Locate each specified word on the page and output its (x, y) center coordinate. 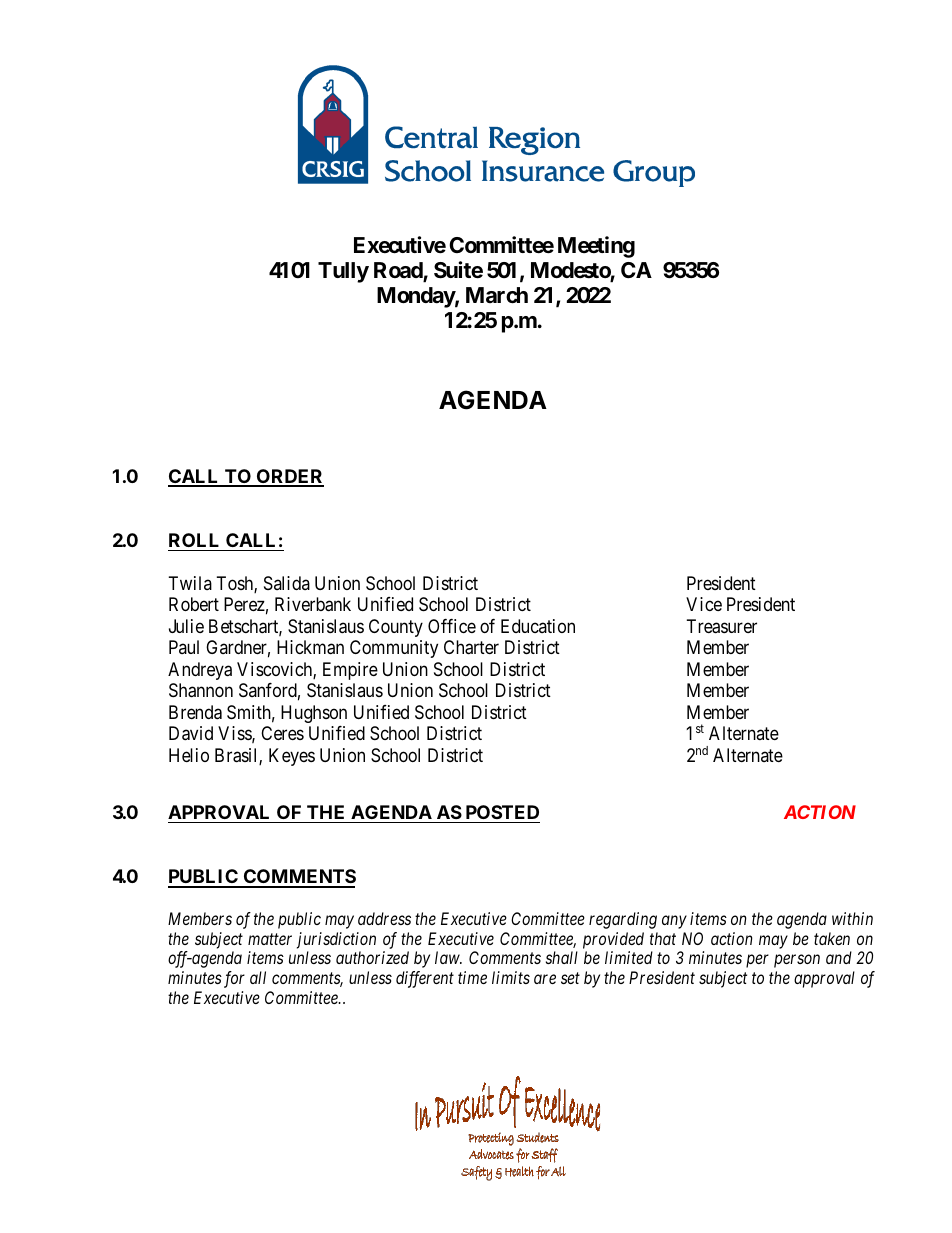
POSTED (502, 812)
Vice (704, 604)
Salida (287, 583)
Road (399, 271)
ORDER (289, 477)
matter (270, 939)
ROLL (194, 540)
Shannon (201, 690)
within (852, 918)
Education (538, 626)
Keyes (292, 757)
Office (452, 626)
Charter (471, 647)
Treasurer (722, 626)
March (497, 295)
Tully (343, 272)
